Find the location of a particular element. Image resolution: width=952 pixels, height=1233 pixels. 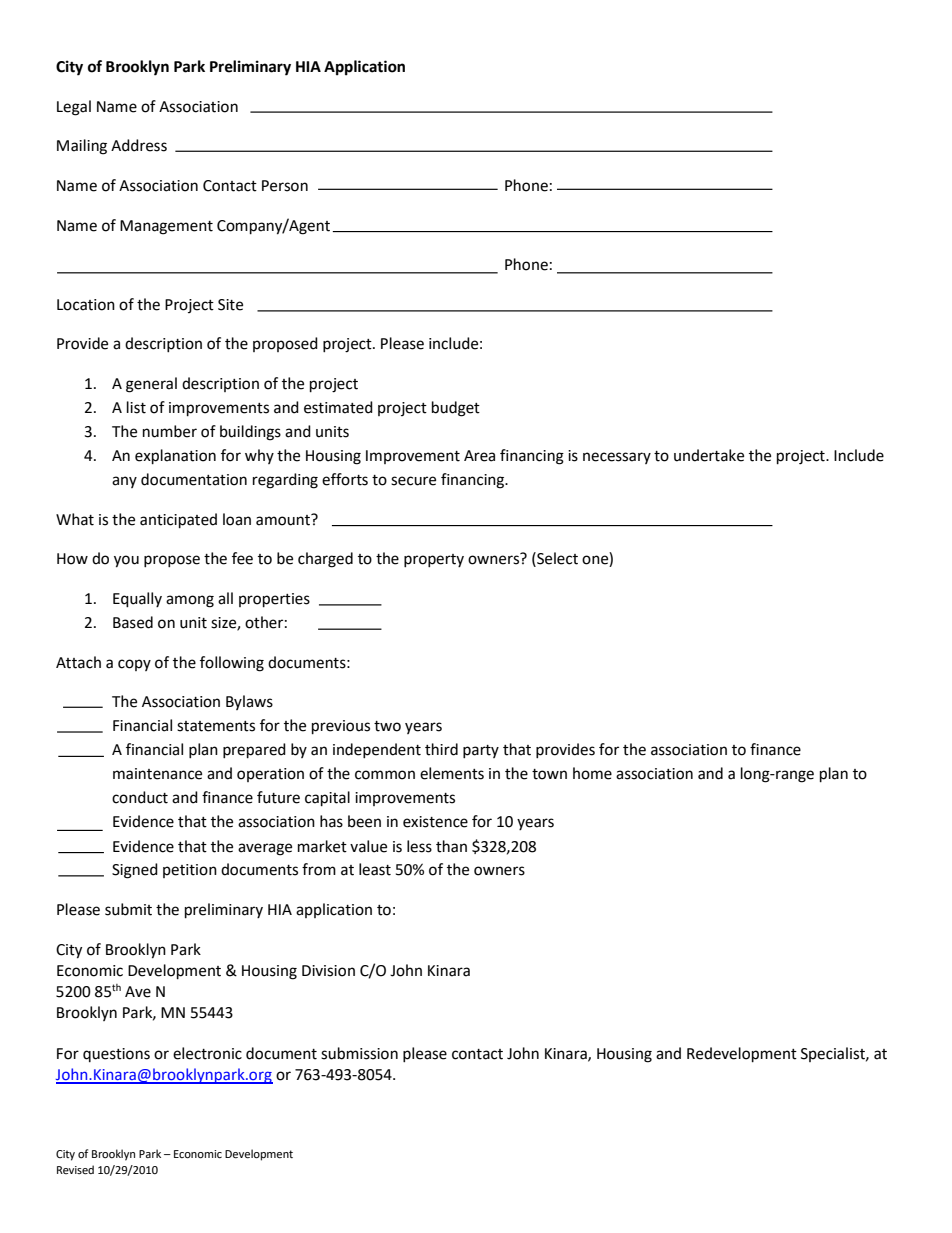

undertake is located at coordinates (709, 455).
